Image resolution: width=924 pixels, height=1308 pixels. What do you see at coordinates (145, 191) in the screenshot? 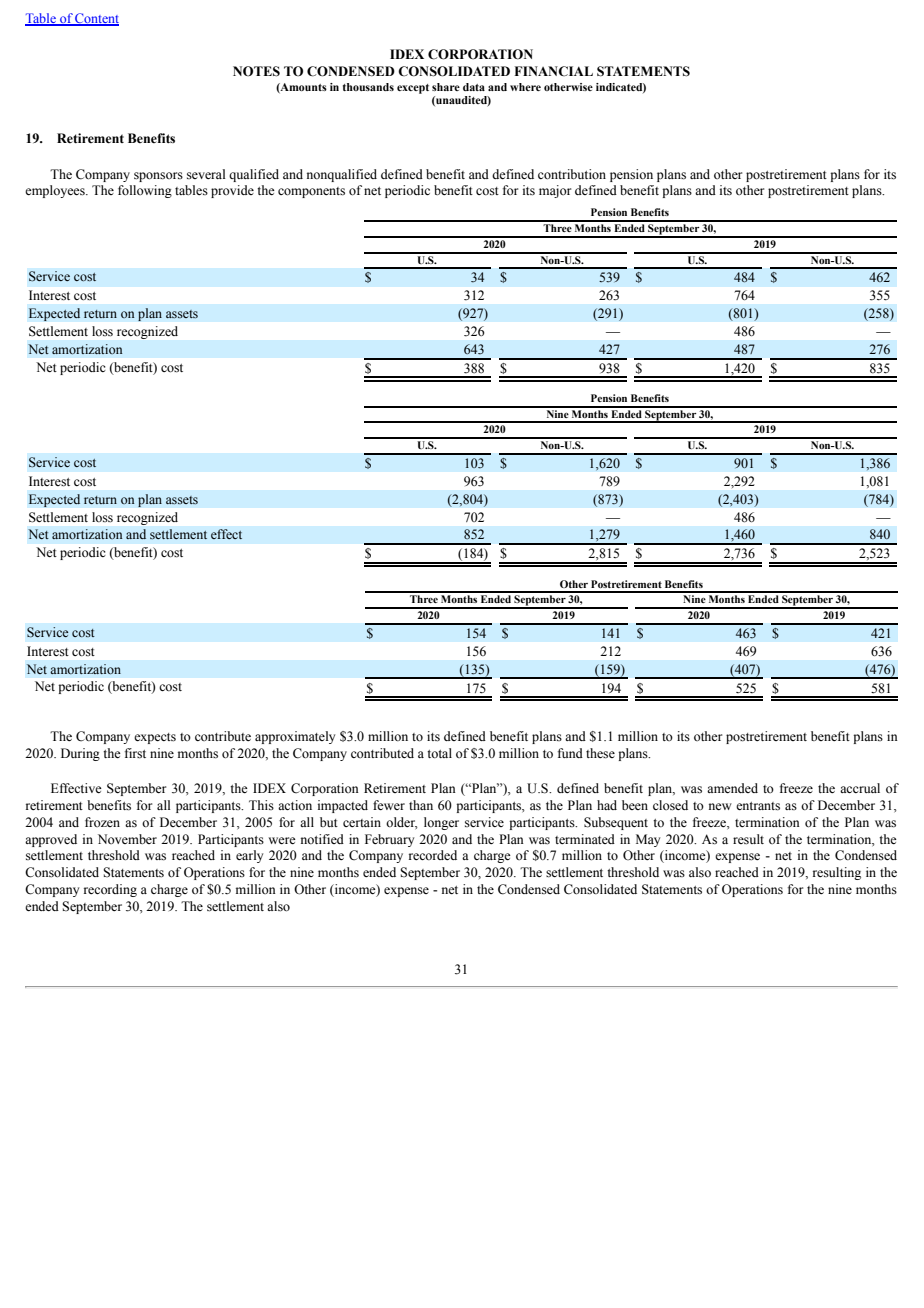
I see `following` at bounding box center [145, 191].
